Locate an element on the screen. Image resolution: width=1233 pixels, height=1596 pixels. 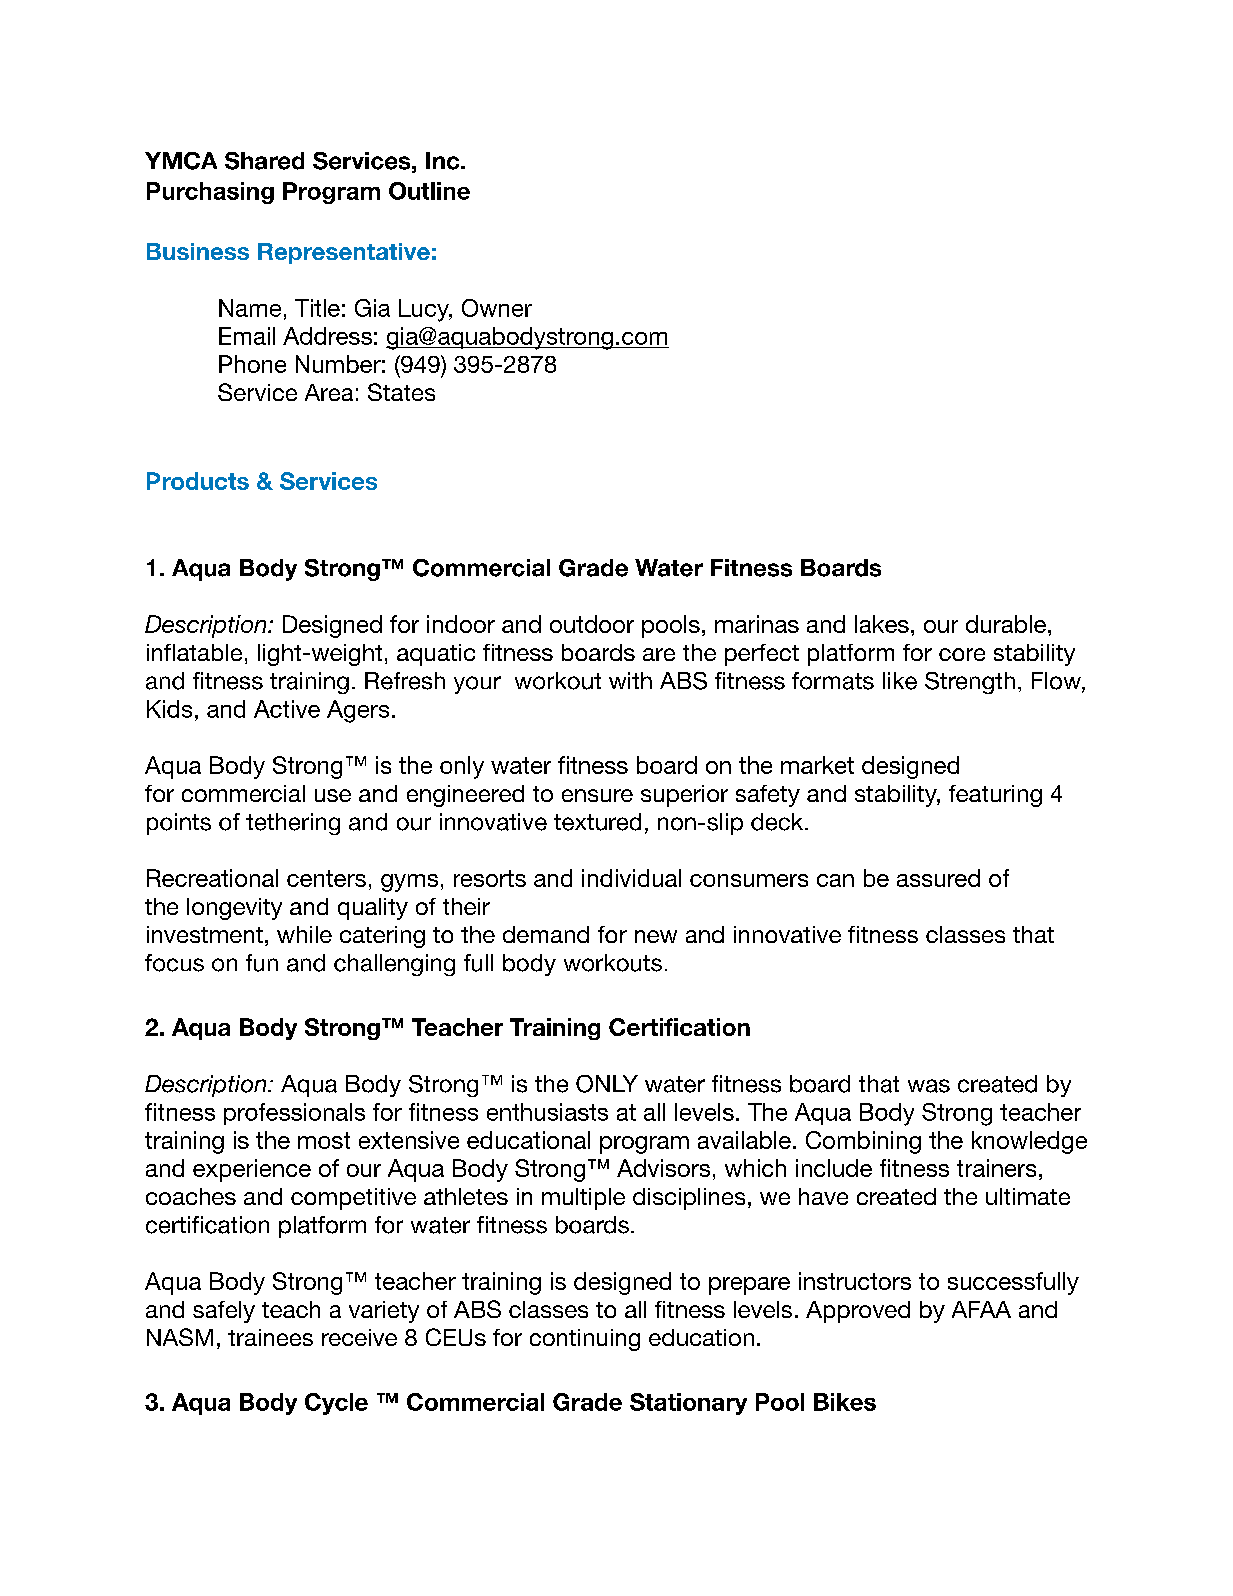
Outline is located at coordinates (429, 191).
